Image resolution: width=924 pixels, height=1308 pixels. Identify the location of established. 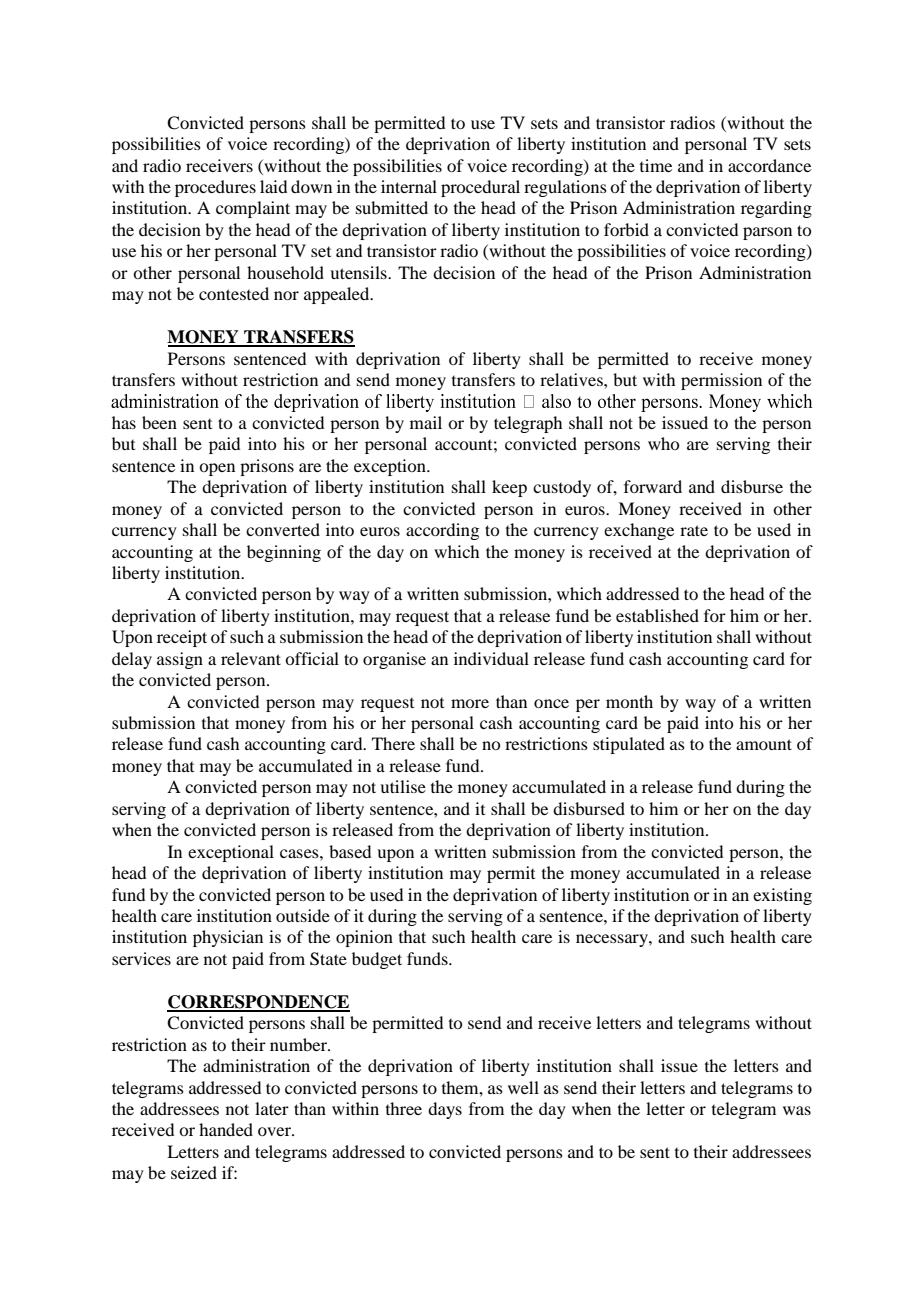
(657, 615).
